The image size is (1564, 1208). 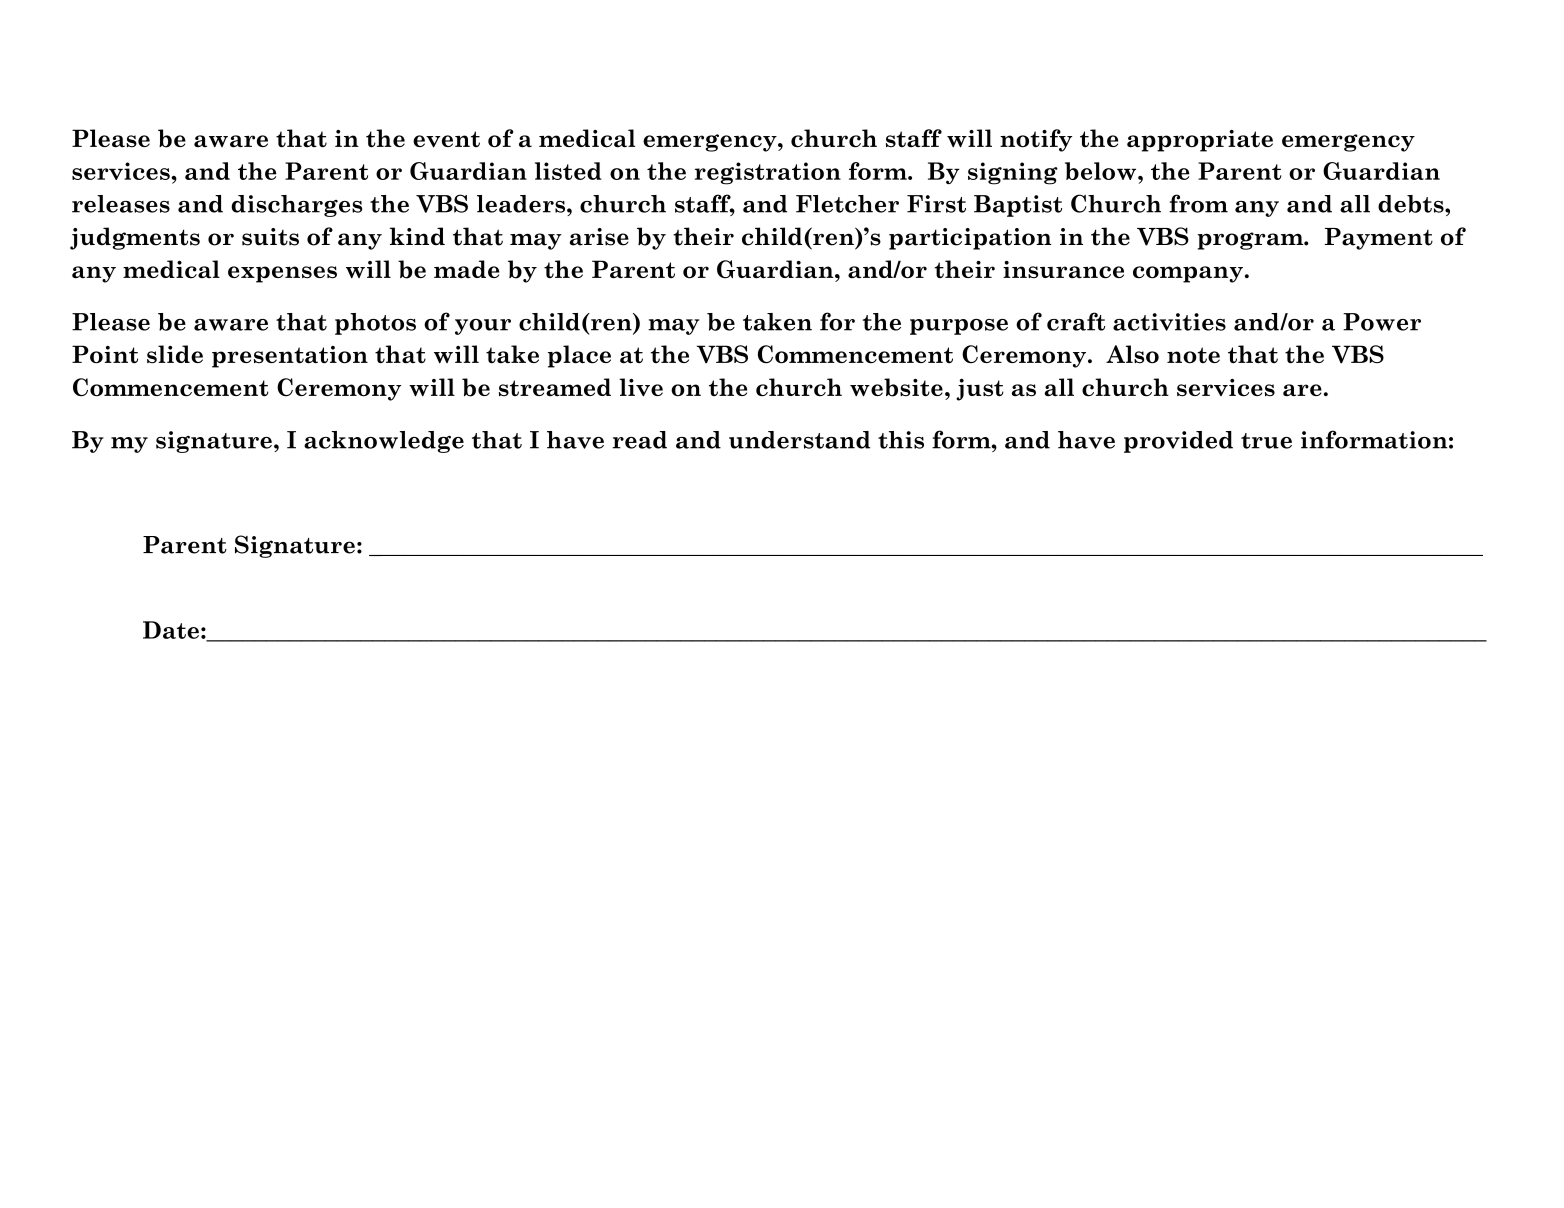 What do you see at coordinates (1379, 239) in the screenshot?
I see `Payment` at bounding box center [1379, 239].
